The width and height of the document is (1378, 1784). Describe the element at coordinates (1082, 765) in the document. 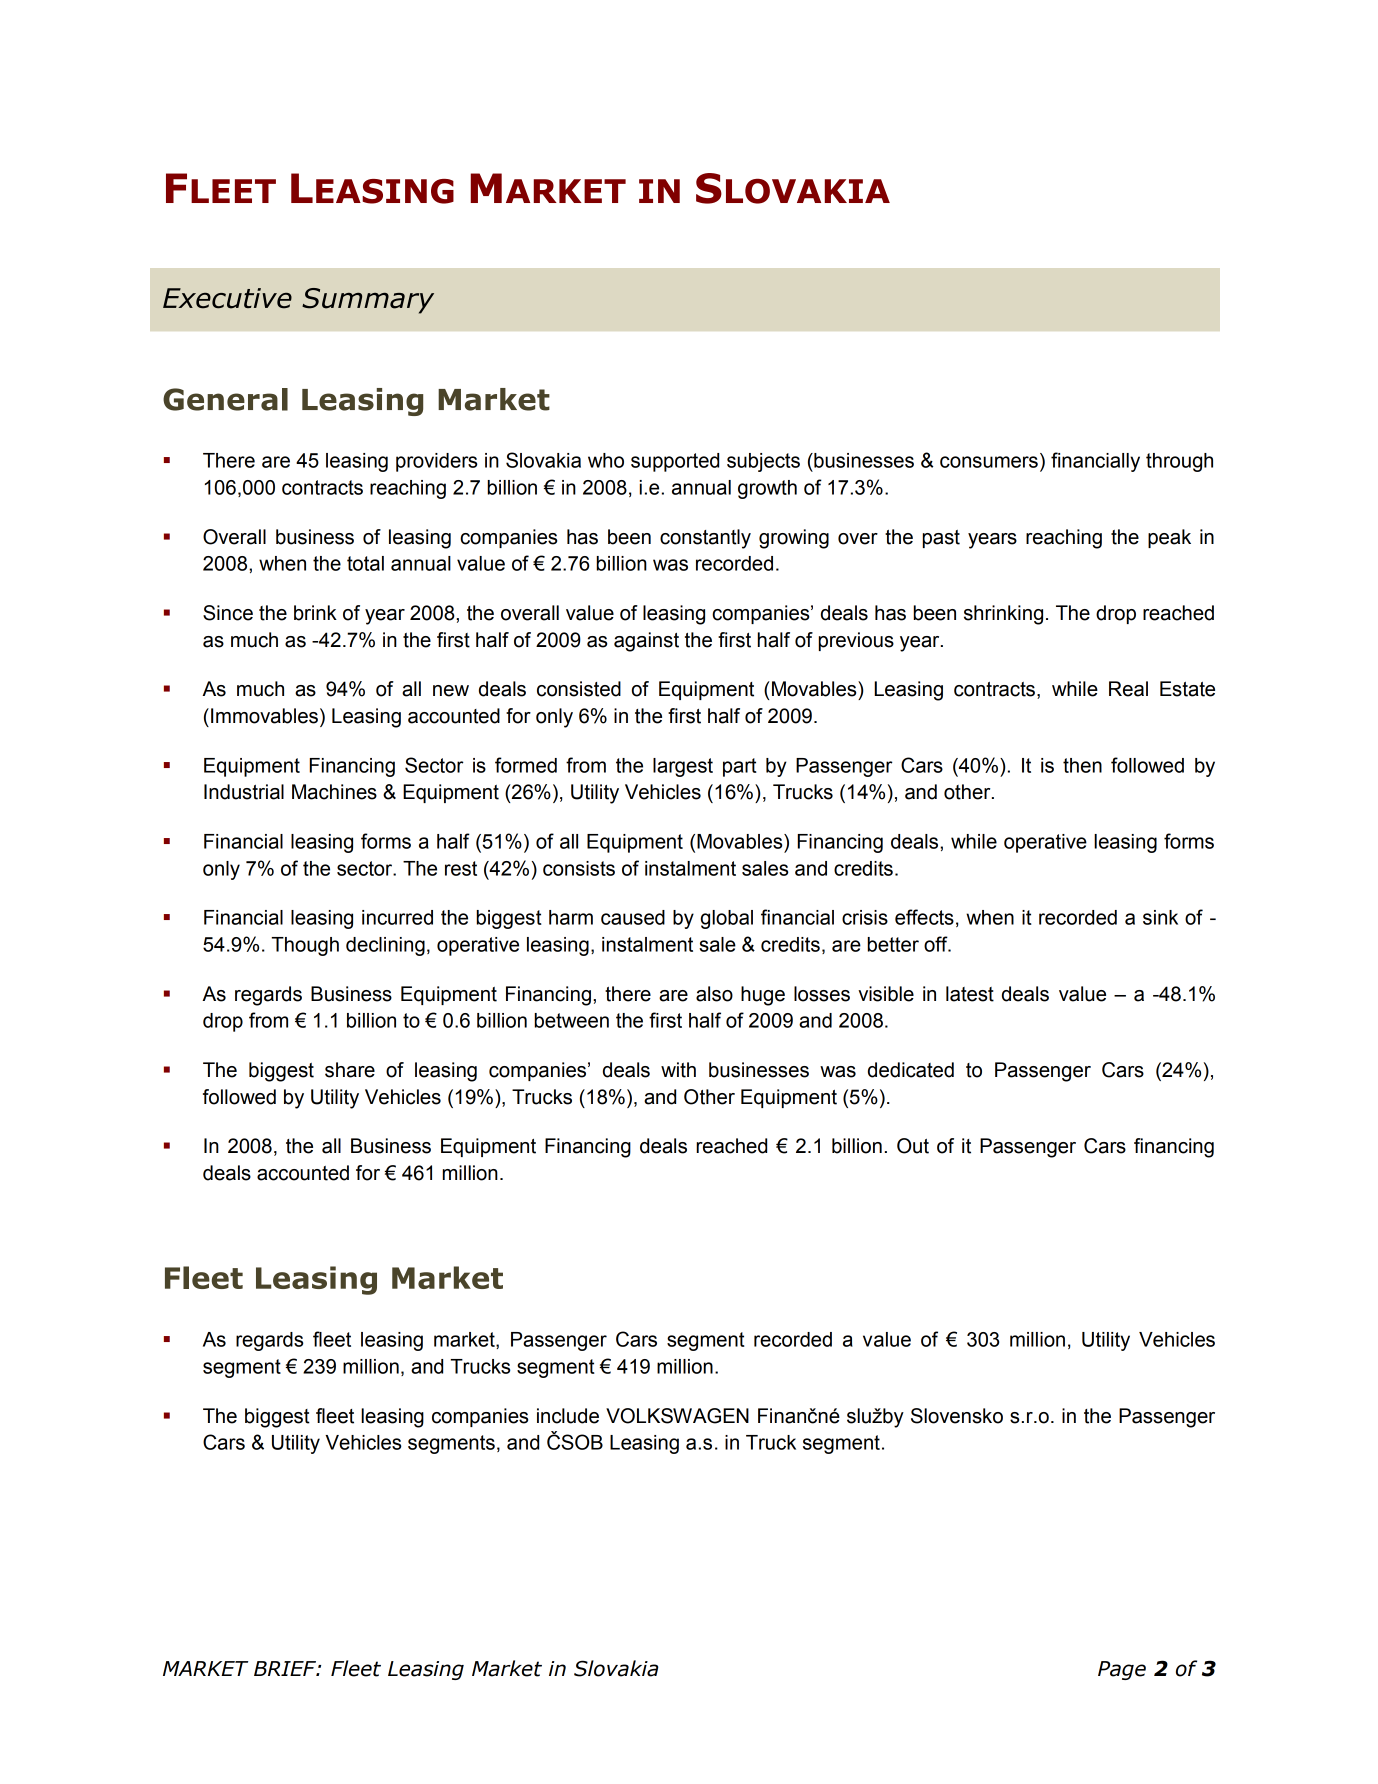

I see `then` at that location.
